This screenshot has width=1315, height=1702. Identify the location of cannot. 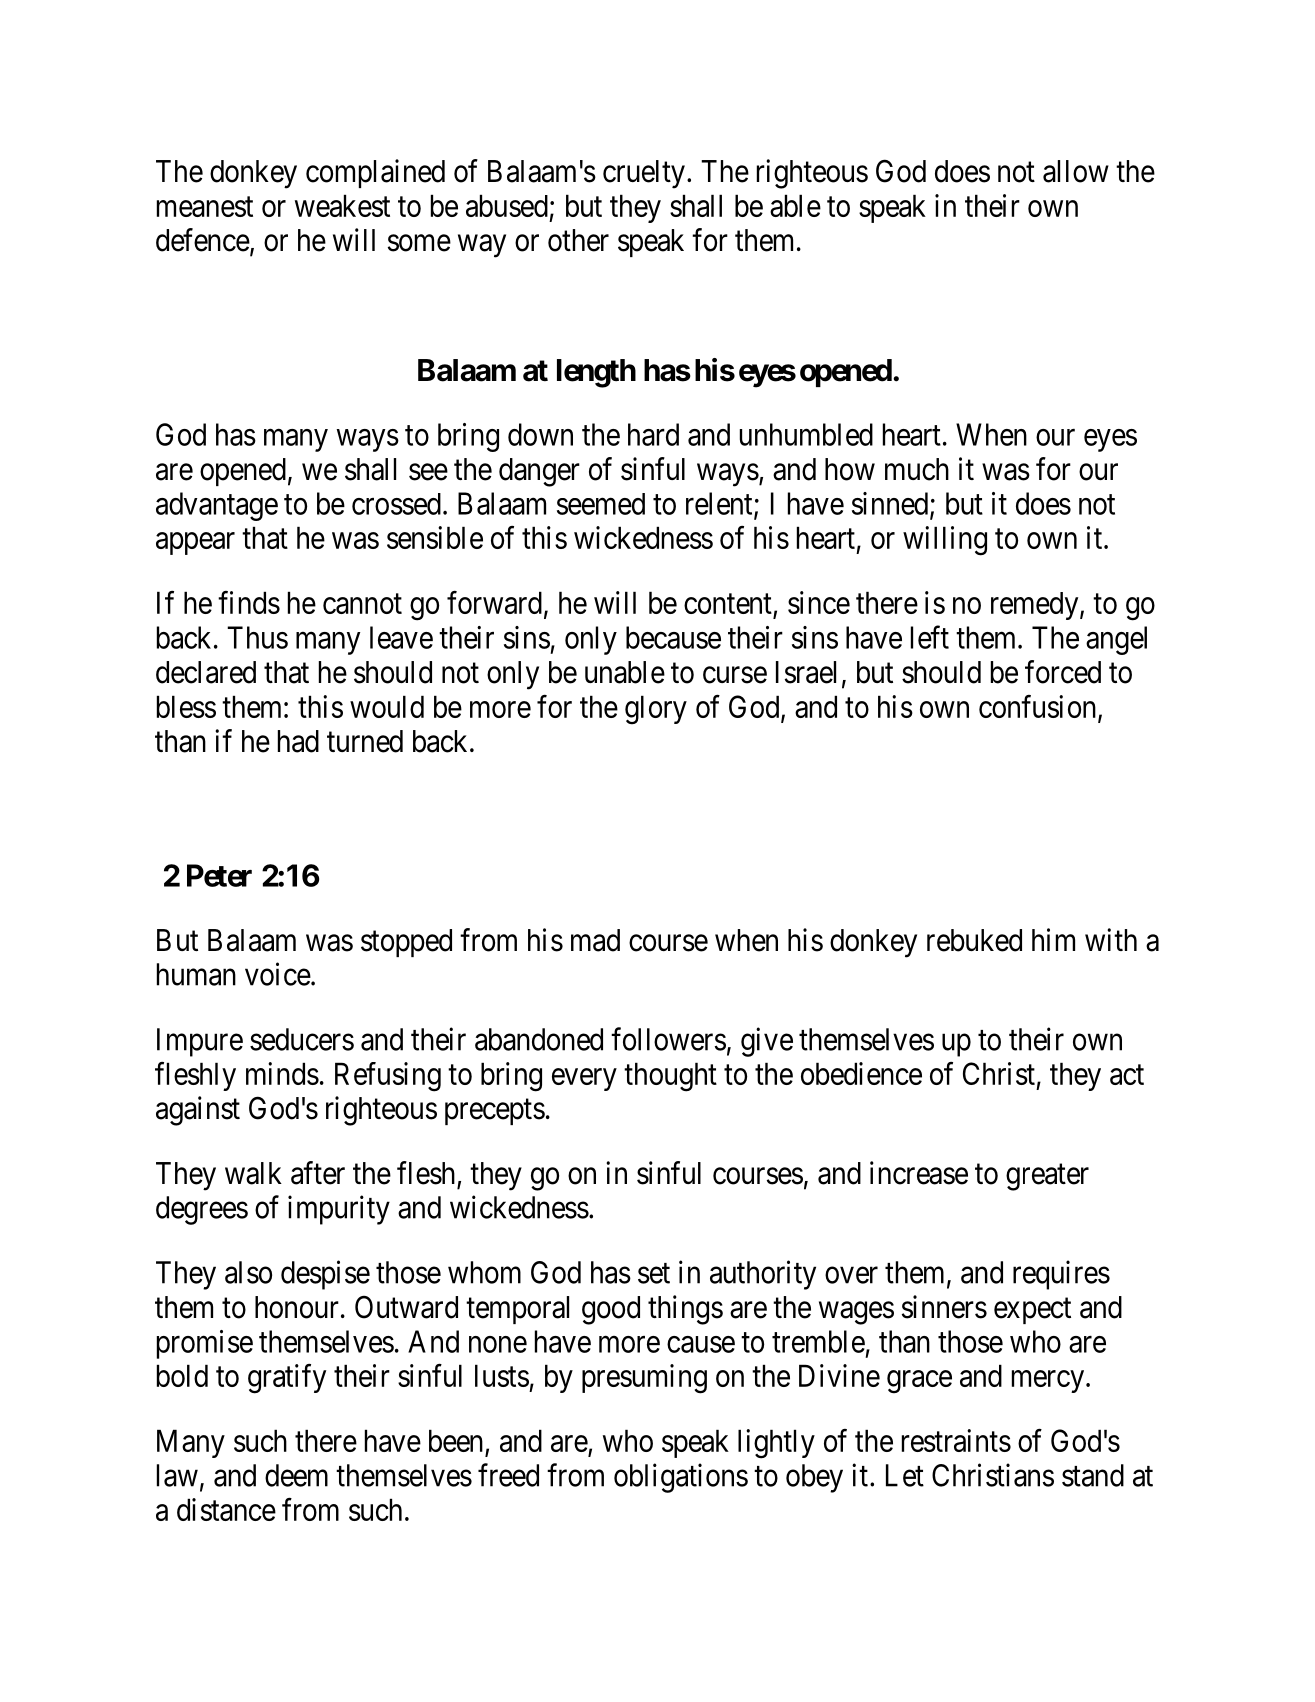
(362, 604).
